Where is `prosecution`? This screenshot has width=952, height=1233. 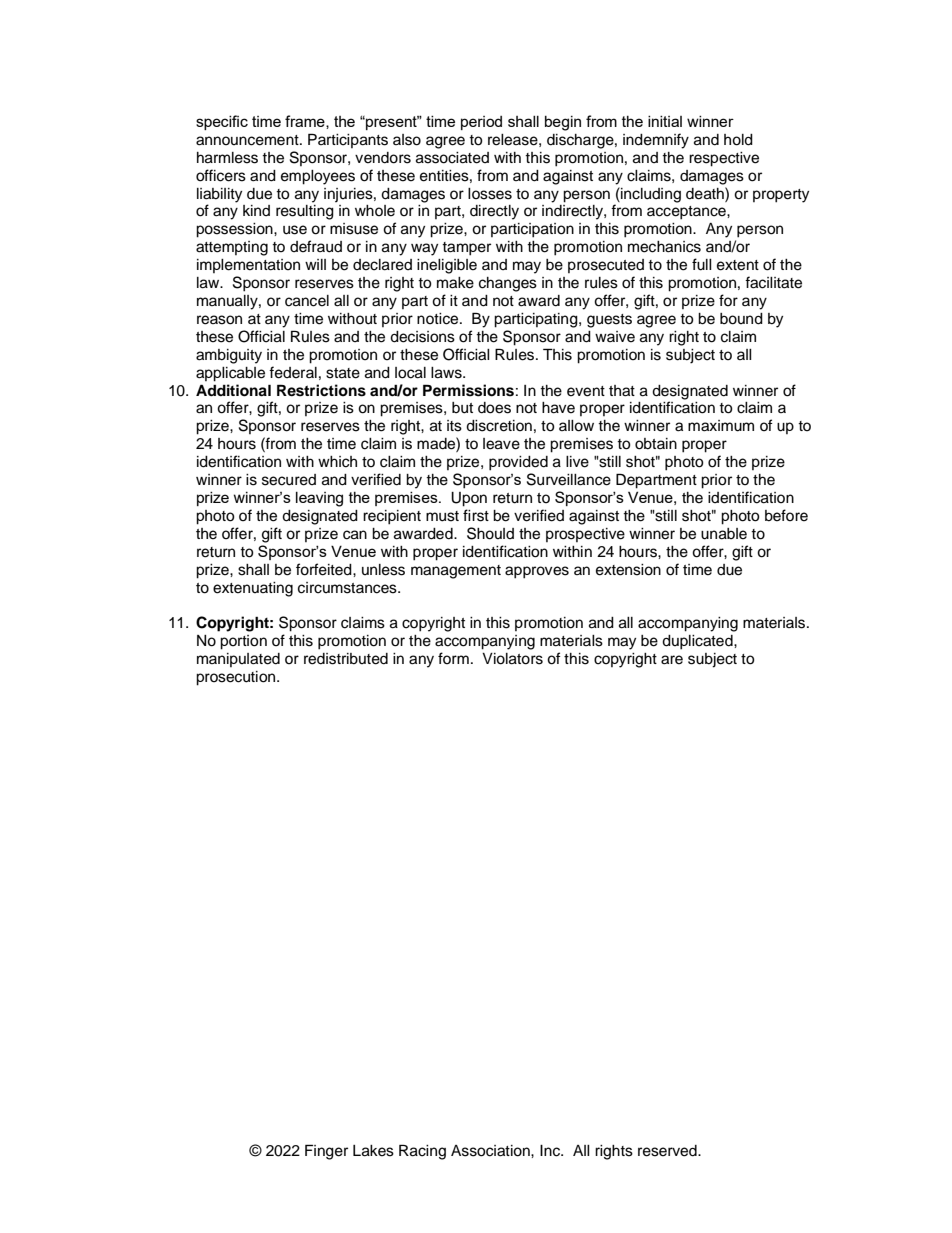
prosecution is located at coordinates (237, 678).
